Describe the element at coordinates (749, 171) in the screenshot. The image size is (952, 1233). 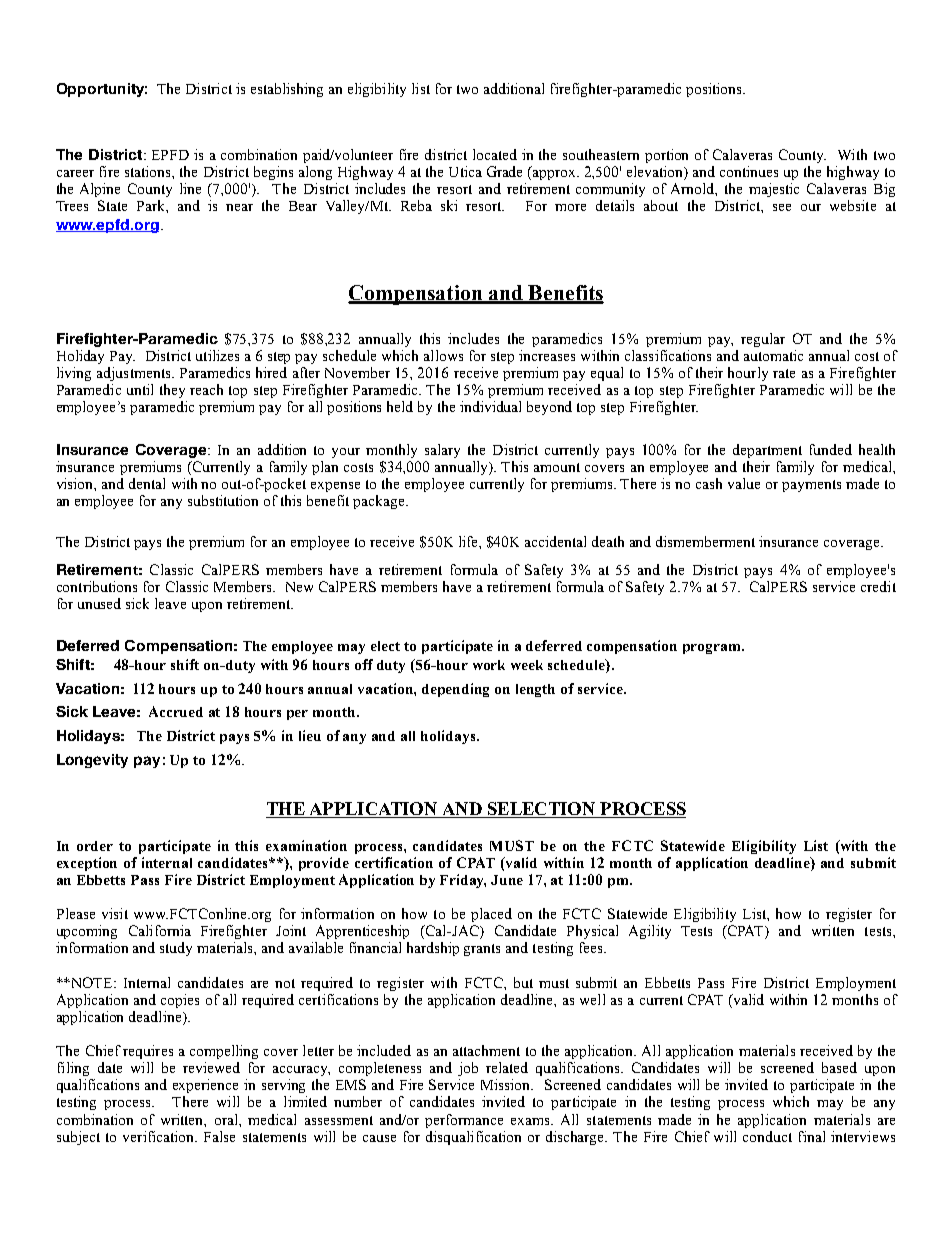
I see `continues` at that location.
